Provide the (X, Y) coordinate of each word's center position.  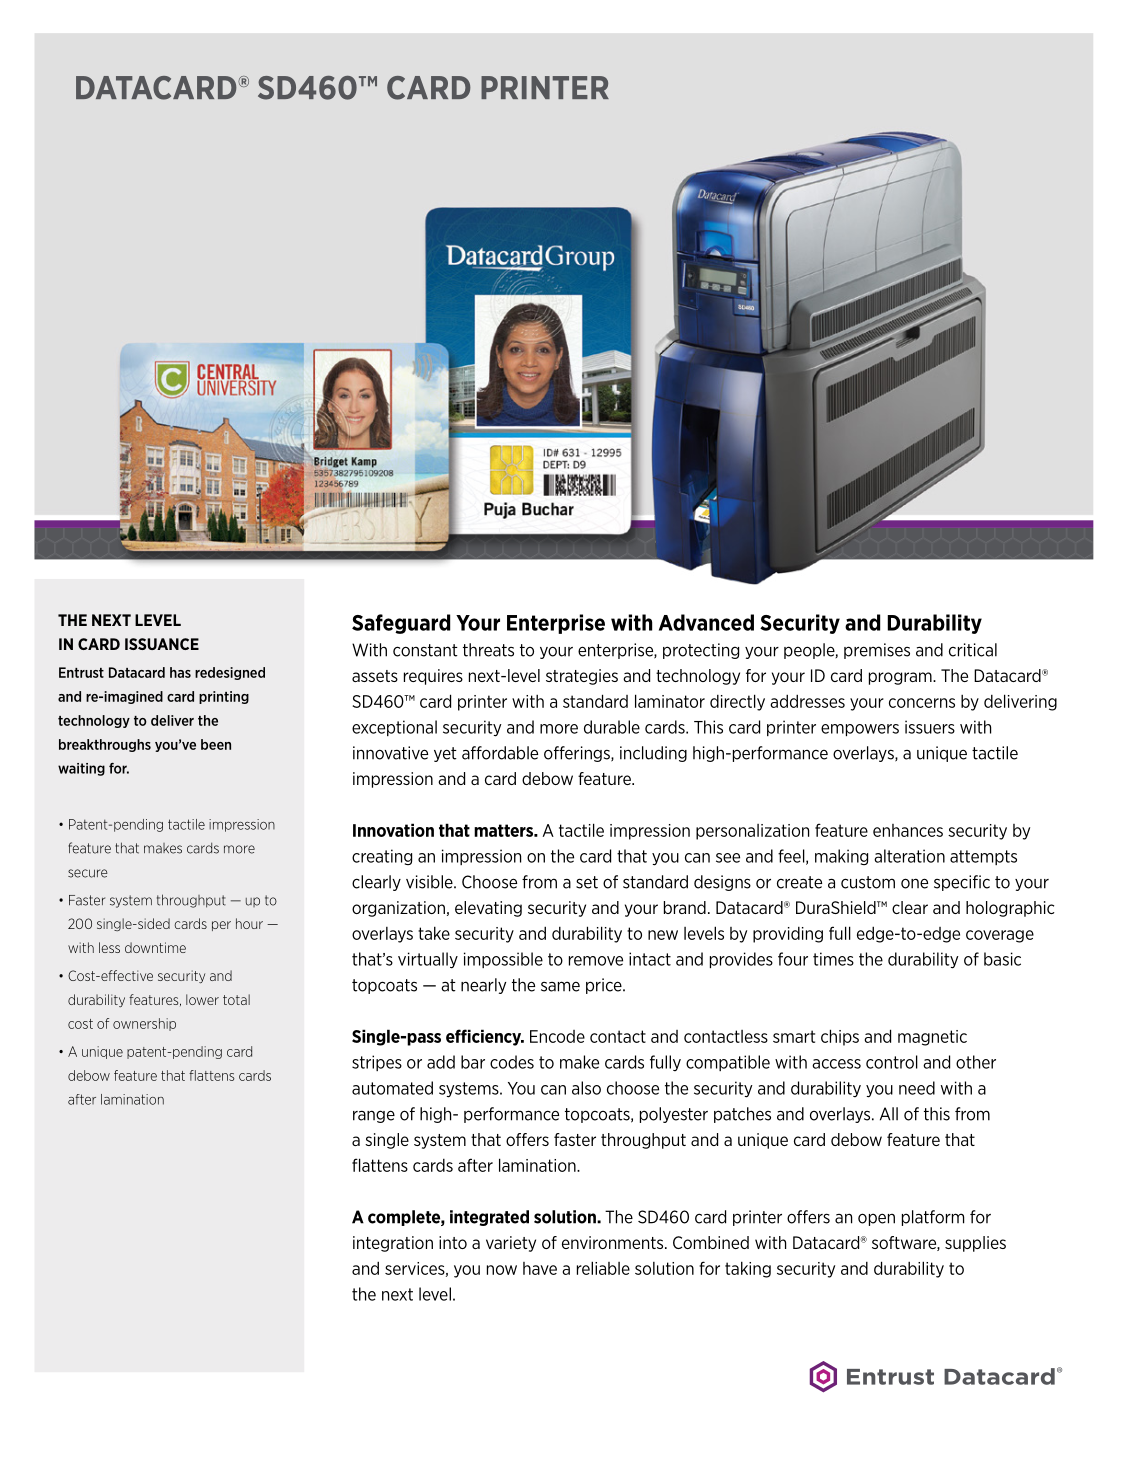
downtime (155, 947)
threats (488, 650)
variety (511, 1244)
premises (877, 651)
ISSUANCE (162, 644)
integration (393, 1244)
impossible (503, 960)
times (833, 959)
